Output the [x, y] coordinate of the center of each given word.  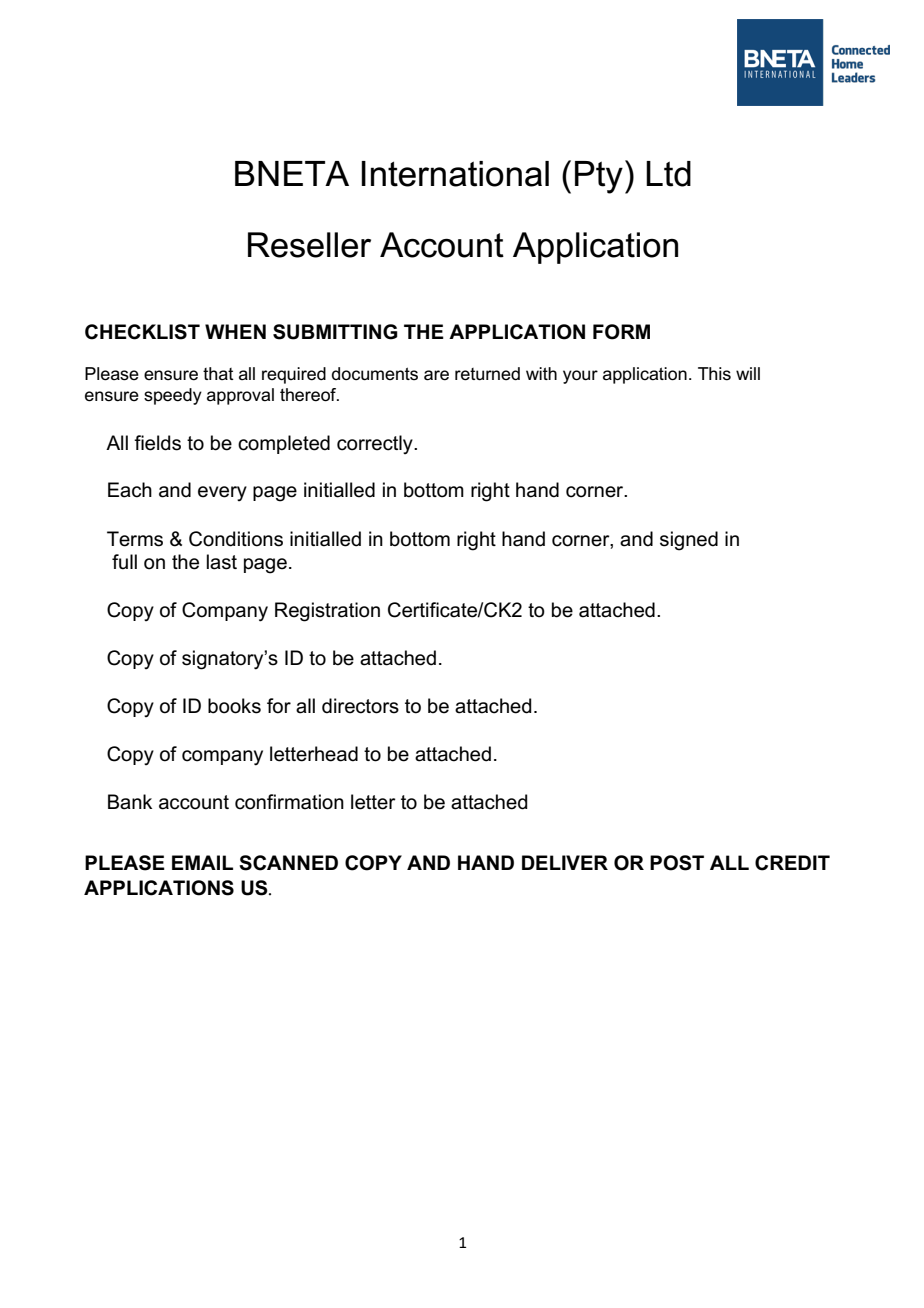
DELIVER [565, 862]
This [714, 374]
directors [360, 706]
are [436, 375]
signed [689, 541]
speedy [173, 396]
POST [677, 863]
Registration [327, 612]
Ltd [668, 174]
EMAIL [202, 862]
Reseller [309, 245]
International [455, 174]
